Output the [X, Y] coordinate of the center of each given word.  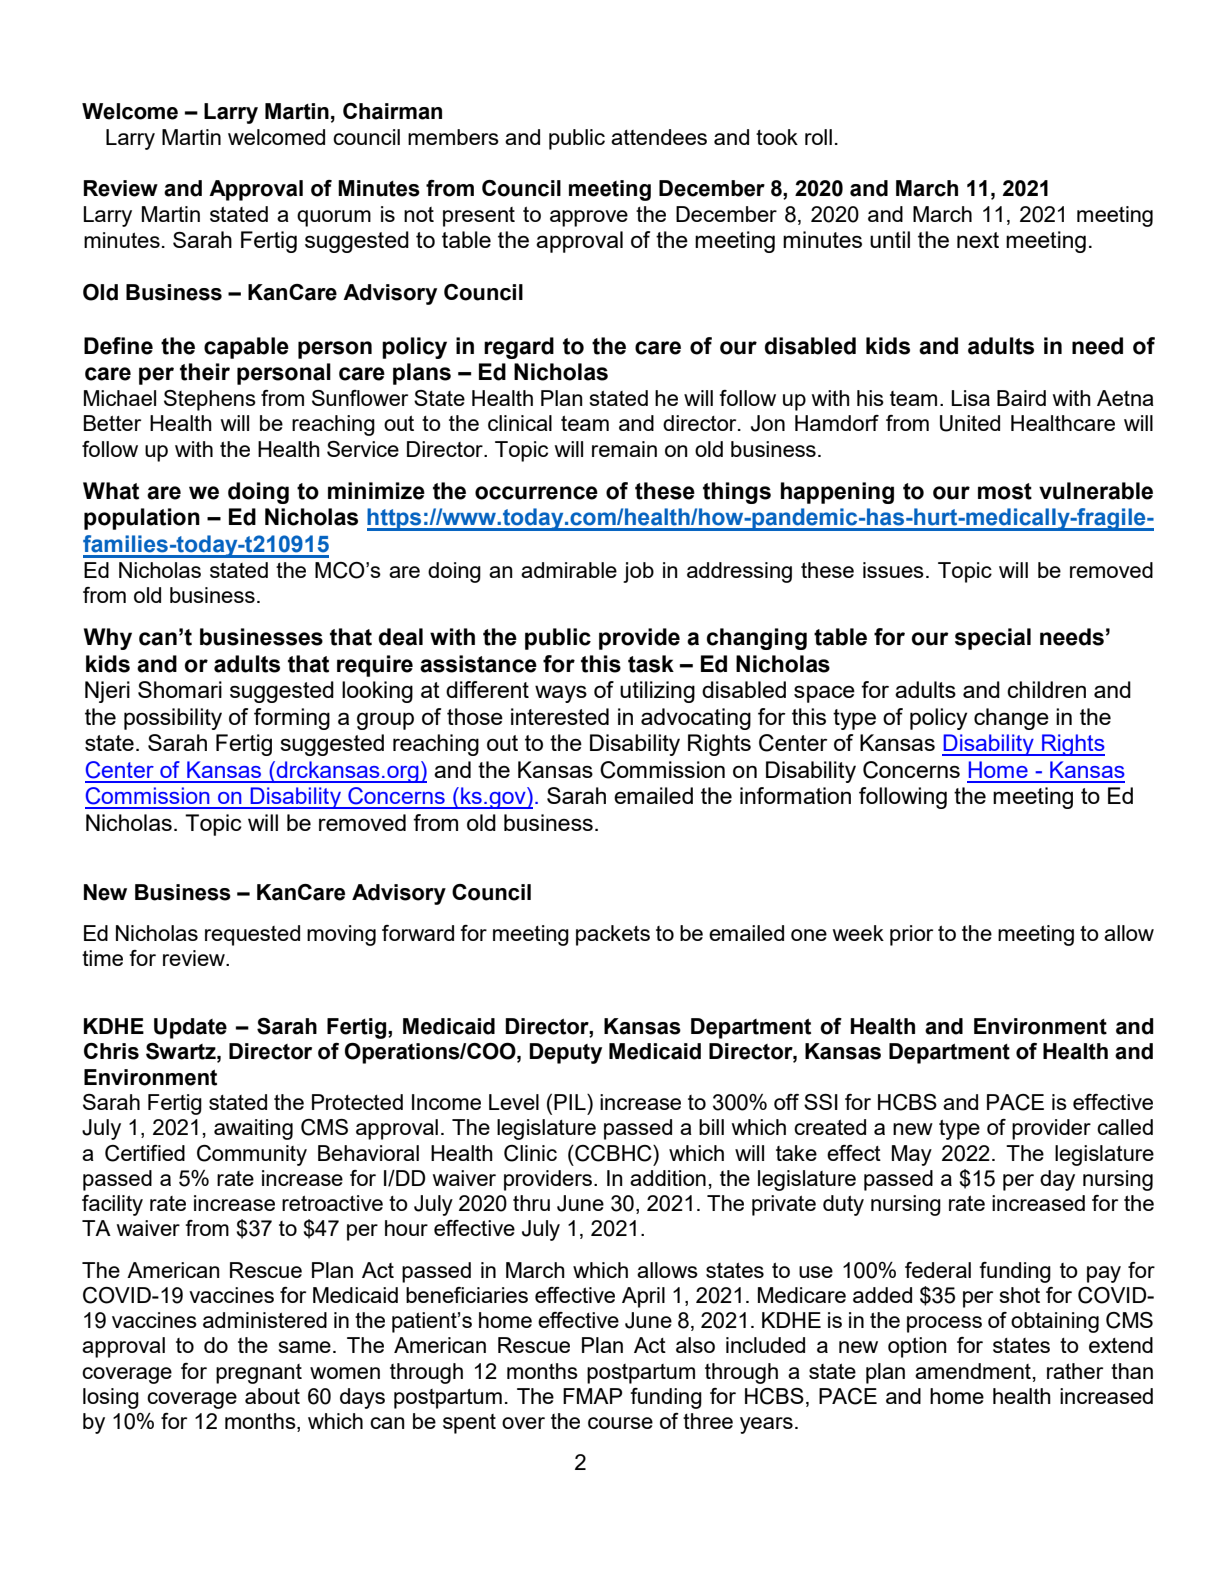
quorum [334, 218]
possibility [173, 719]
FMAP [592, 1396]
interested [560, 716]
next [978, 240]
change [1011, 719]
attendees [659, 137]
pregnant [259, 1374]
